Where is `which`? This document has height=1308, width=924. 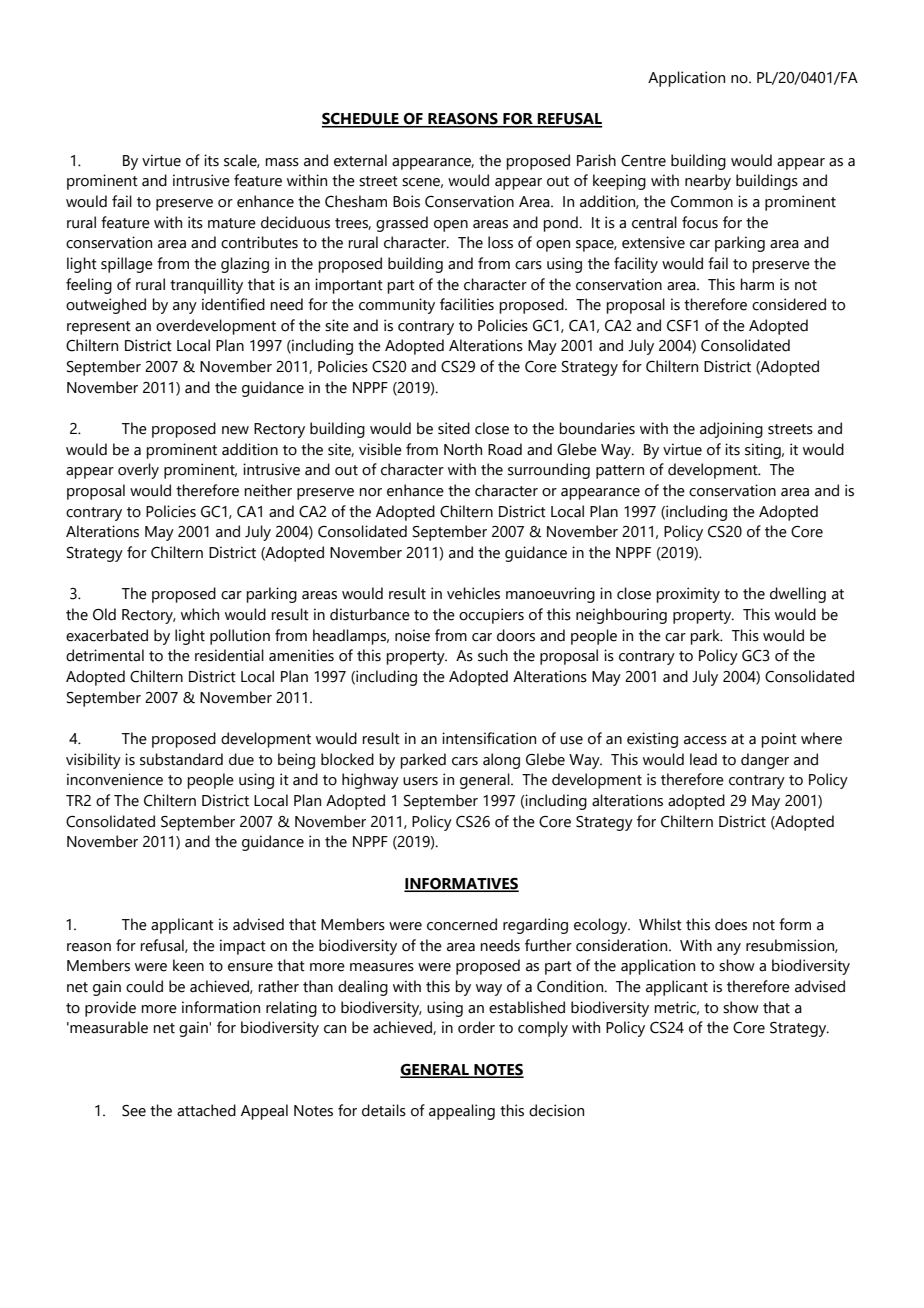 which is located at coordinates (200, 614).
